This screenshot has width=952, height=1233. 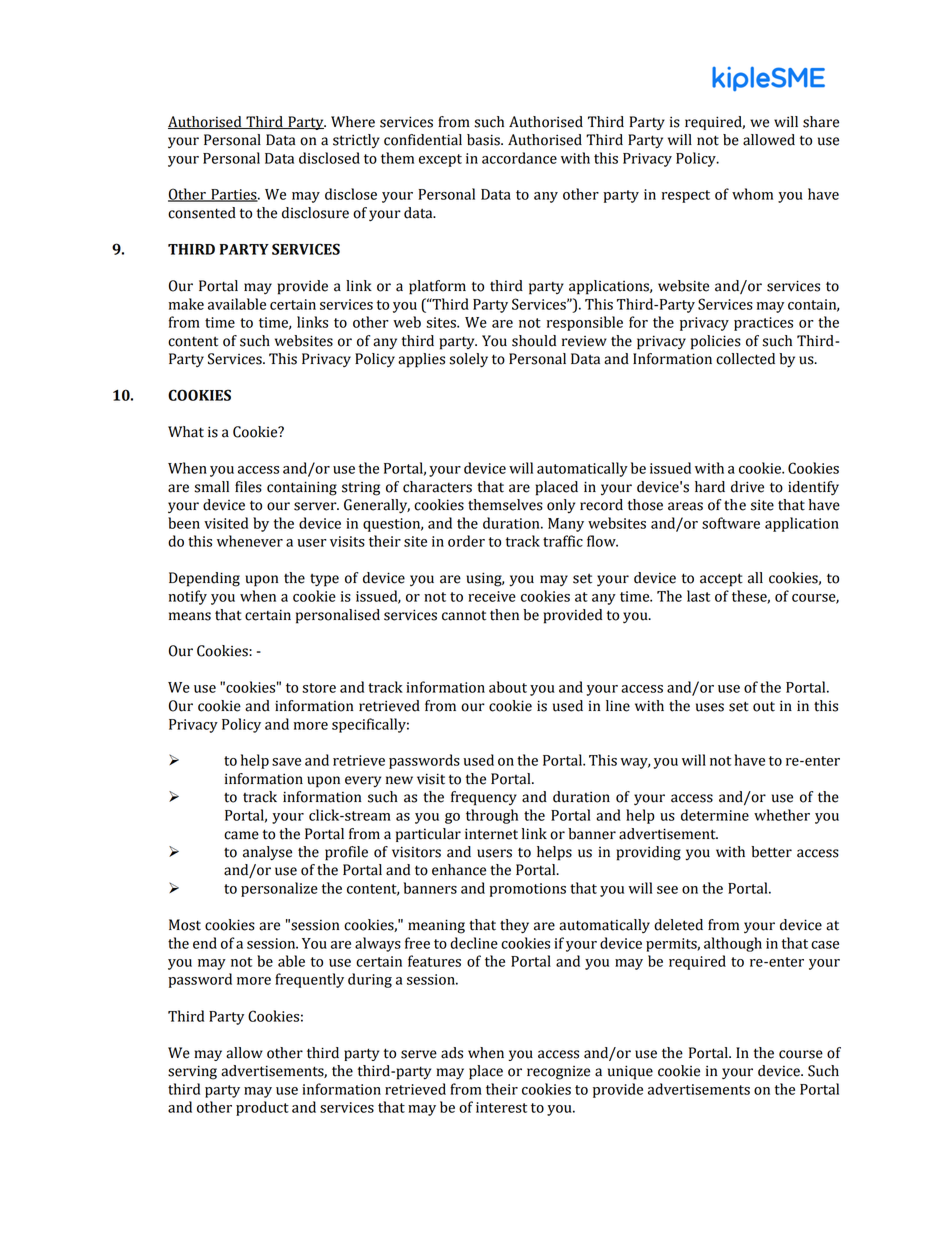 What do you see at coordinates (752, 194) in the screenshot?
I see `whom` at bounding box center [752, 194].
